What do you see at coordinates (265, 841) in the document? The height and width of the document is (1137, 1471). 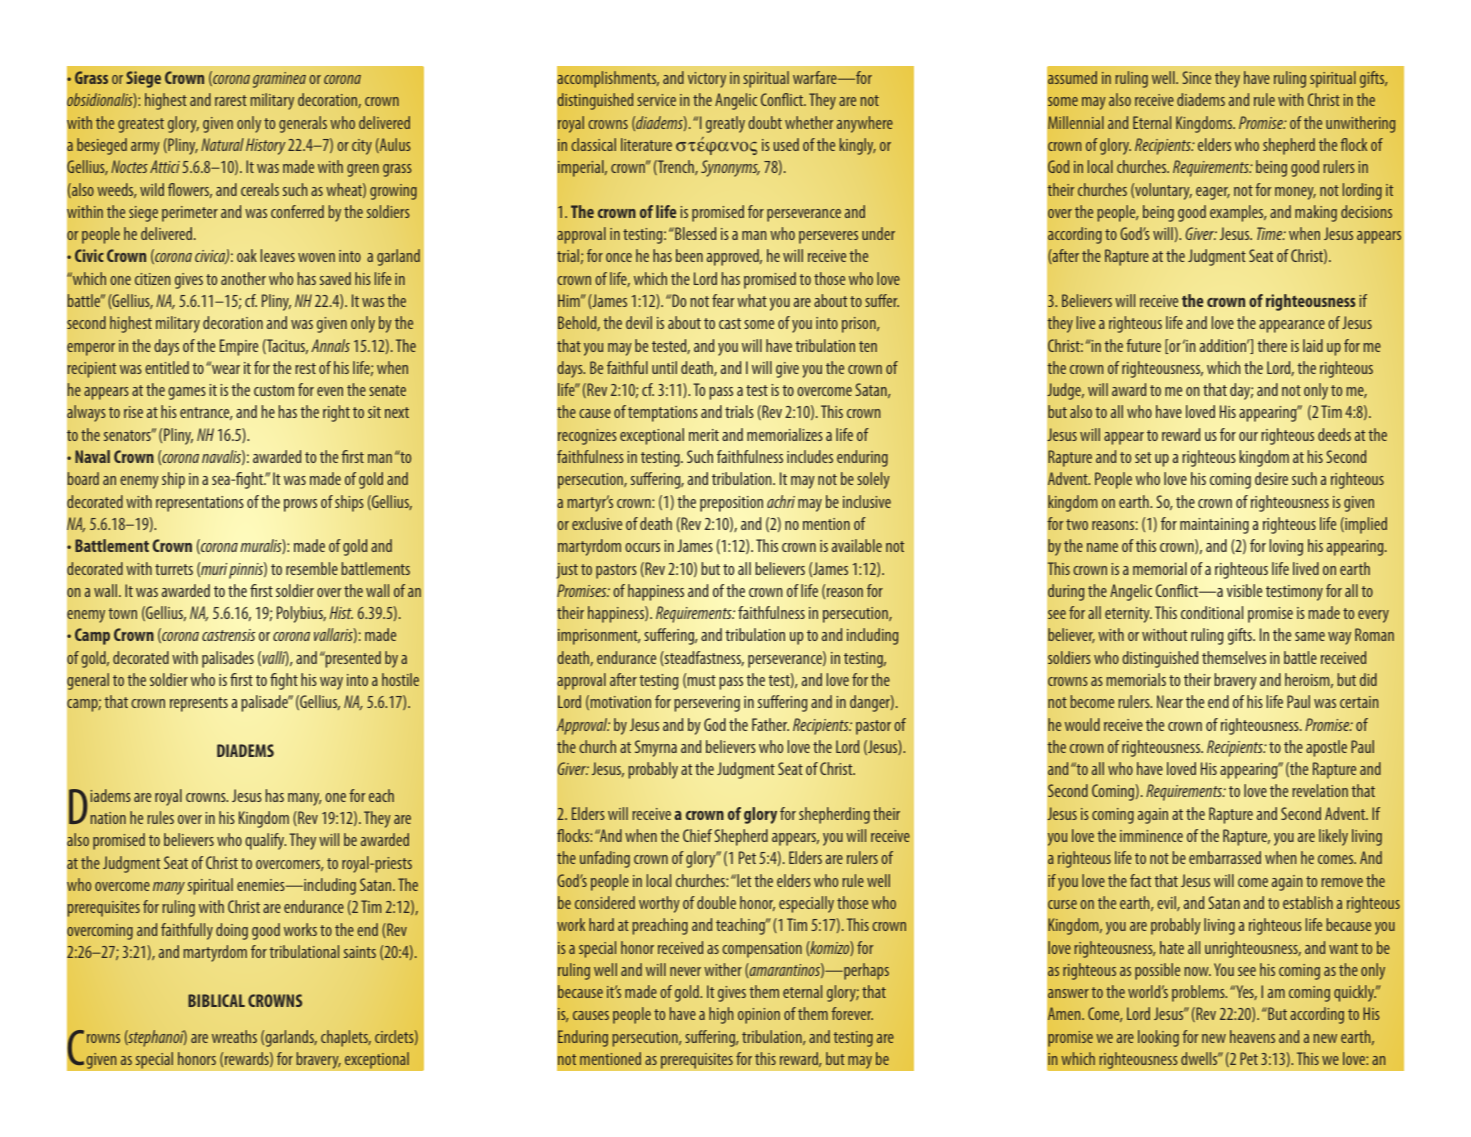 I see `qualify` at bounding box center [265, 841].
